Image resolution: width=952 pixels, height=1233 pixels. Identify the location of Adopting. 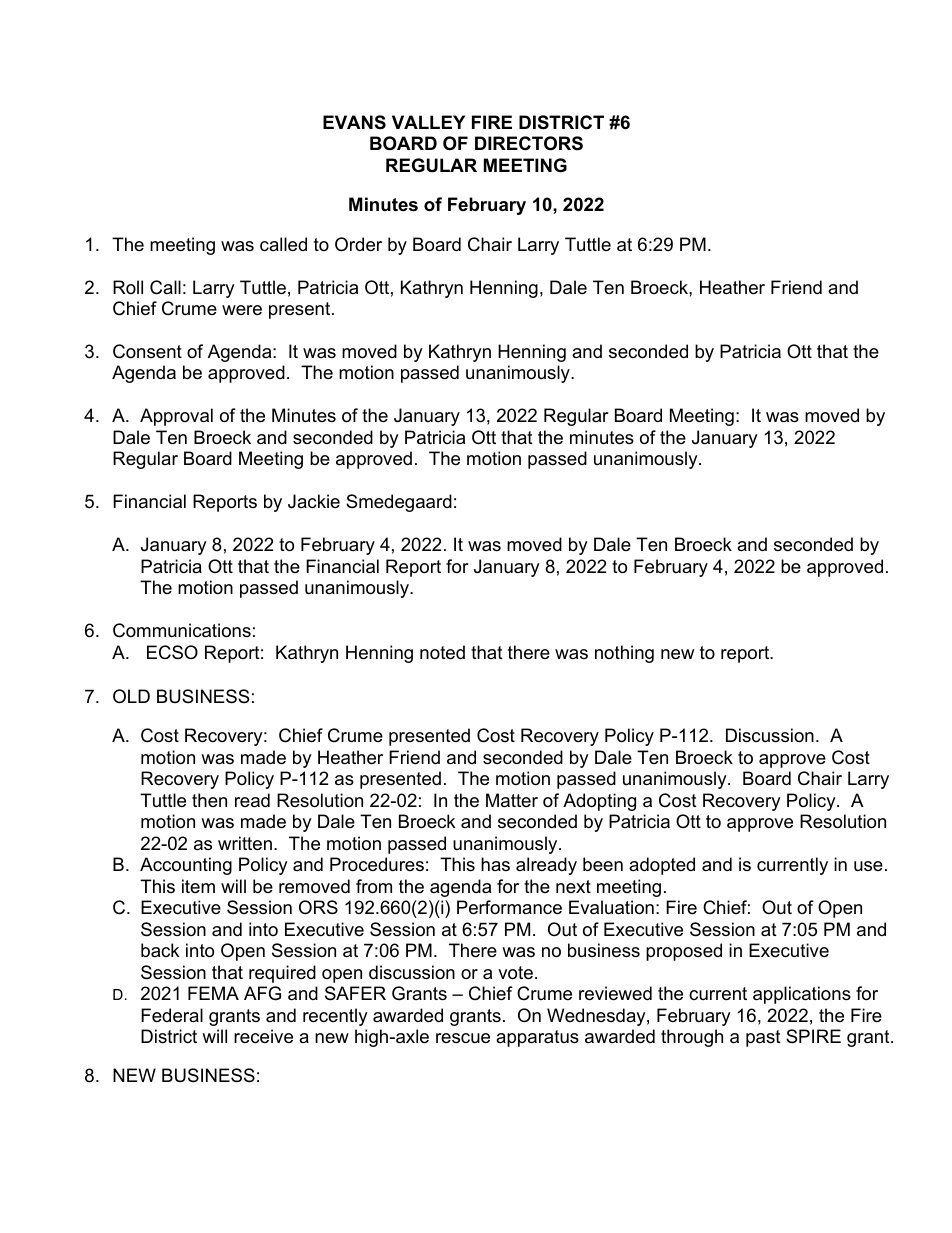
(599, 802).
